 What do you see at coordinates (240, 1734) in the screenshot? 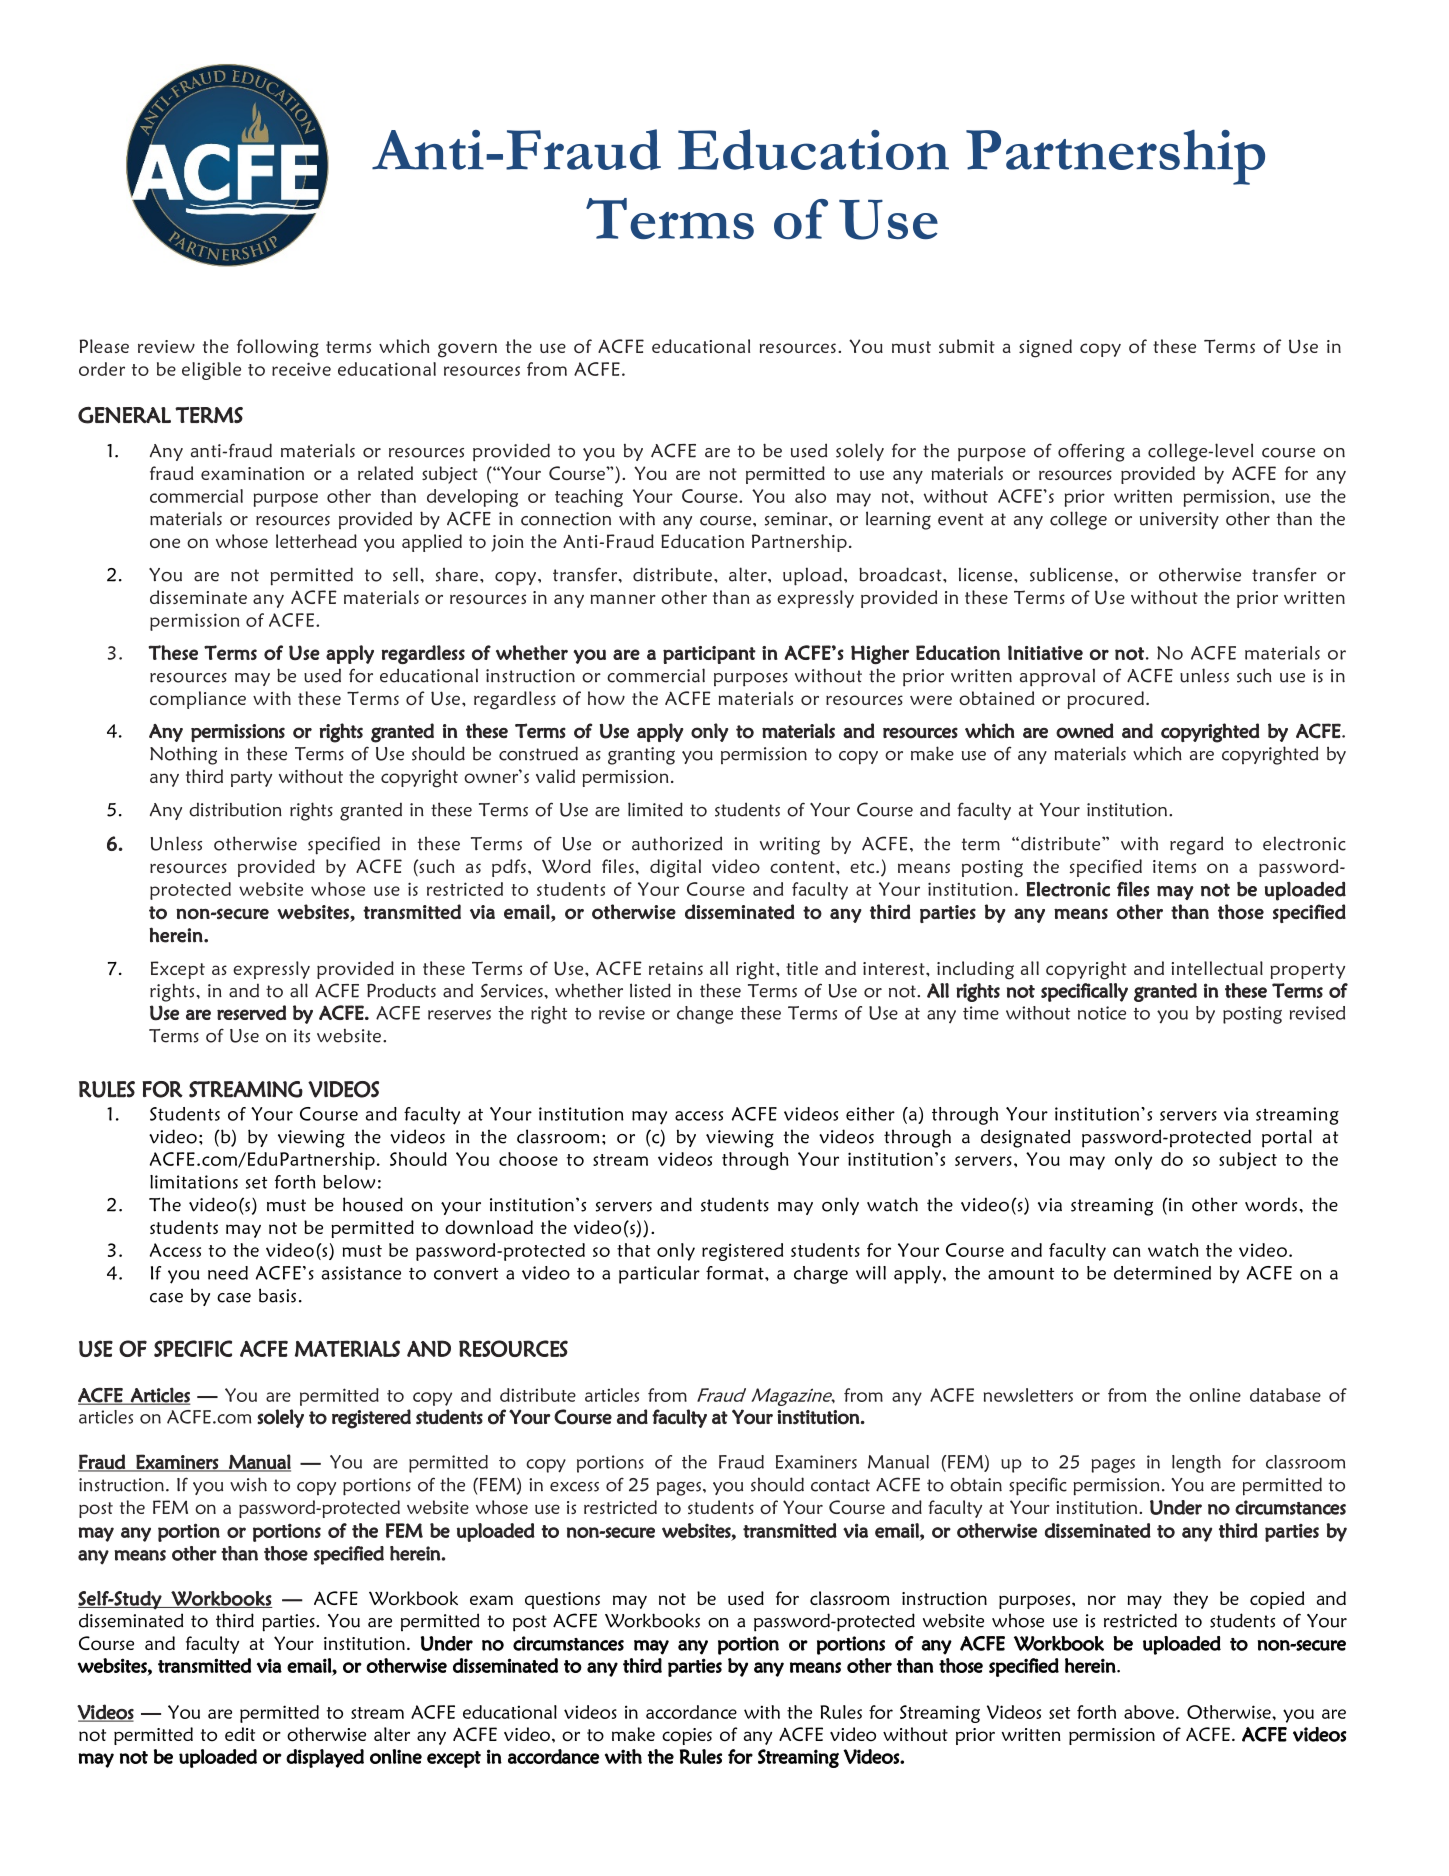
I see `edit` at bounding box center [240, 1734].
